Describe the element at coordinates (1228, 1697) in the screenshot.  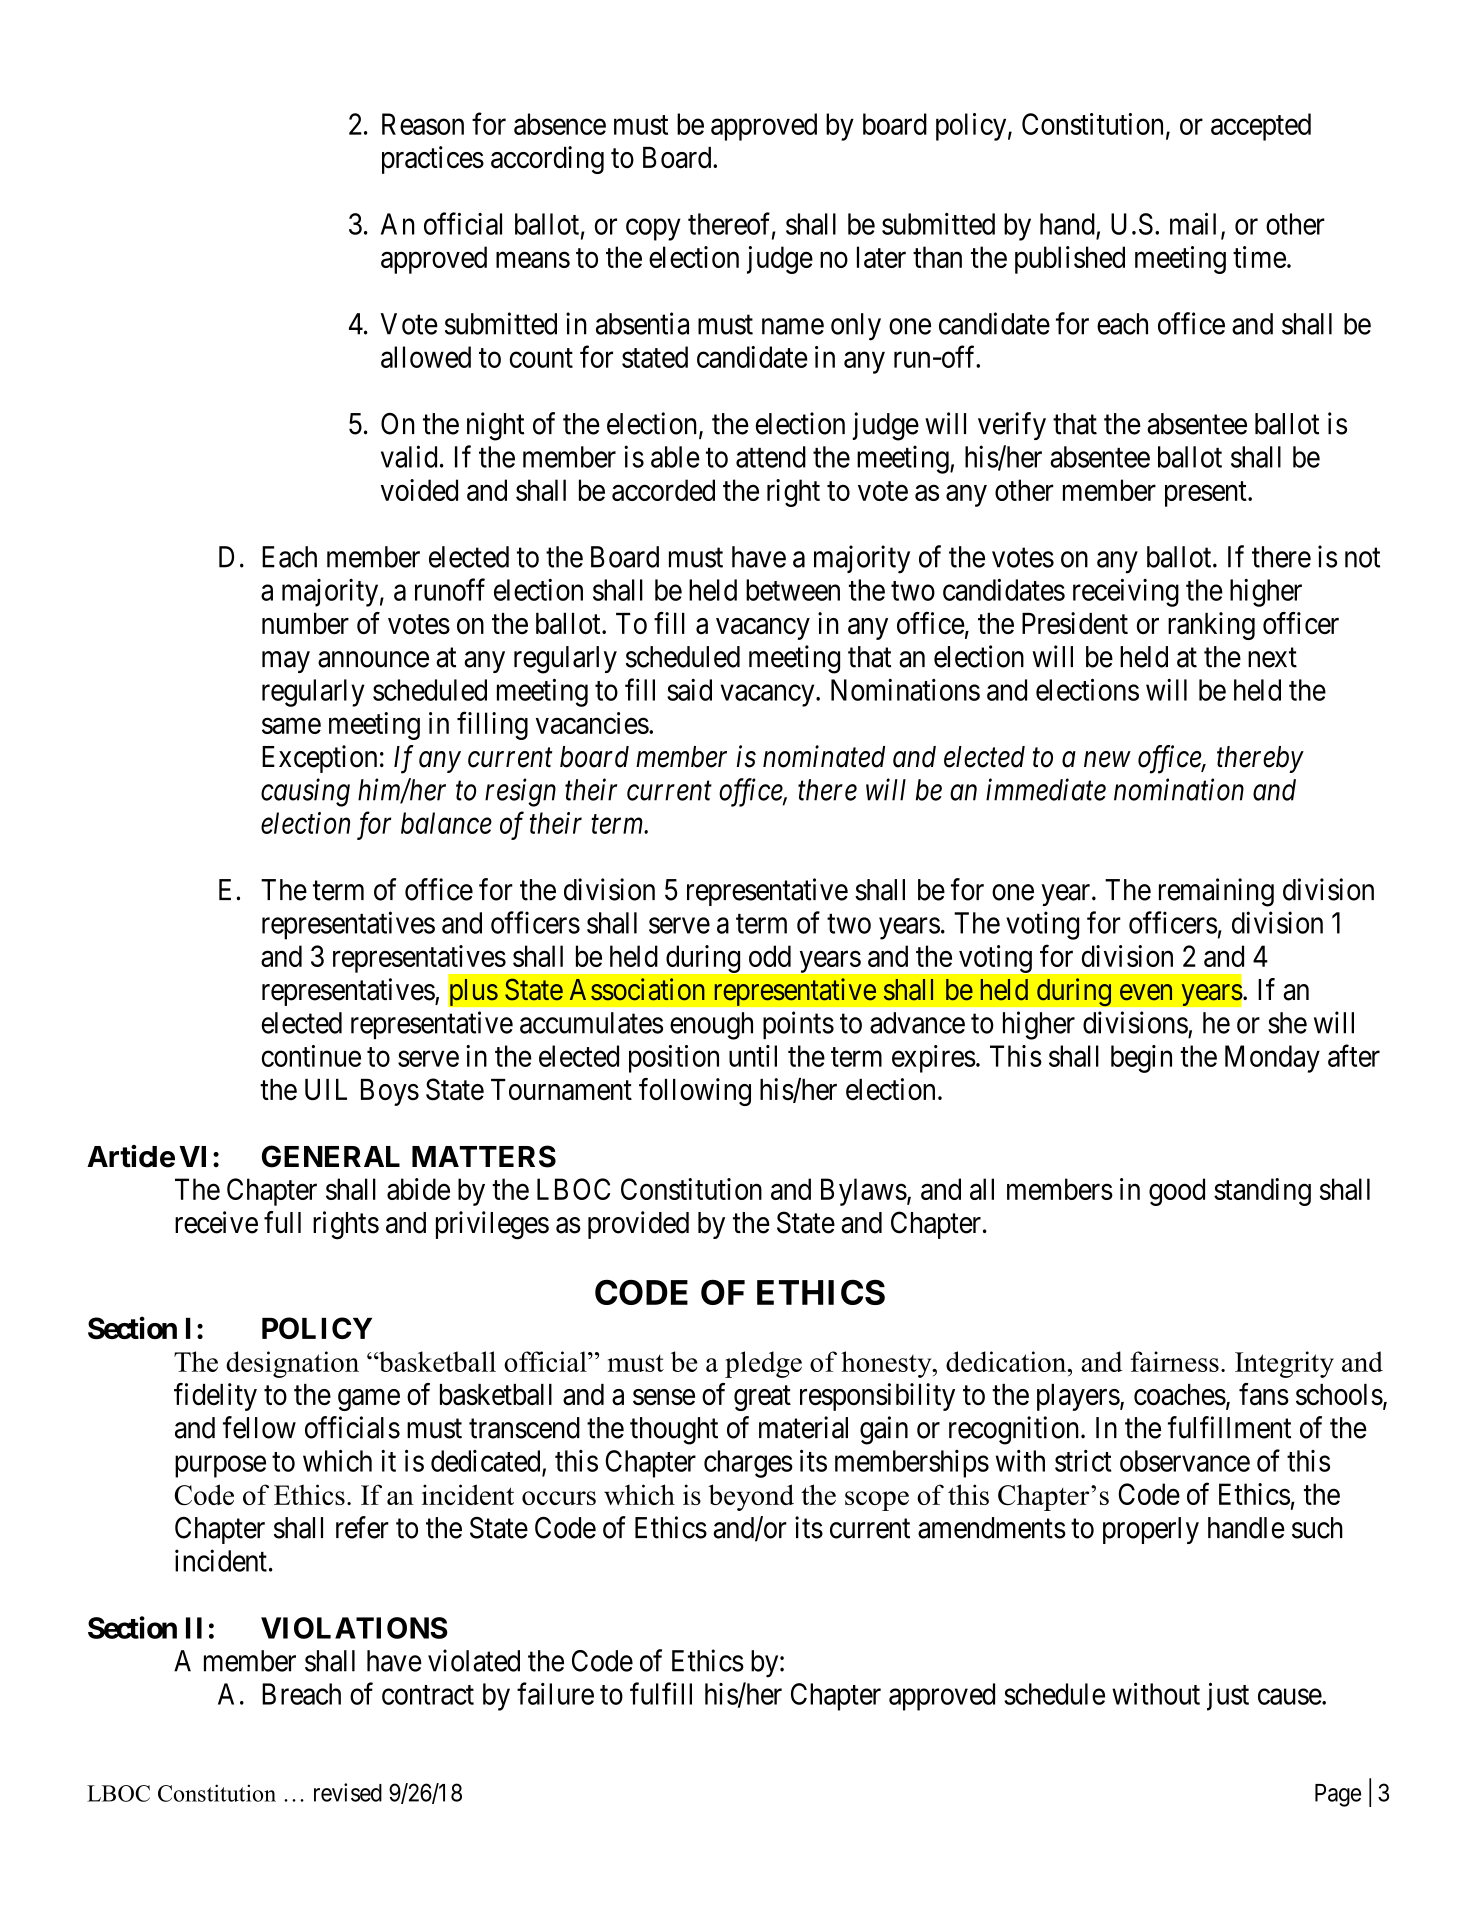
I see `just` at that location.
